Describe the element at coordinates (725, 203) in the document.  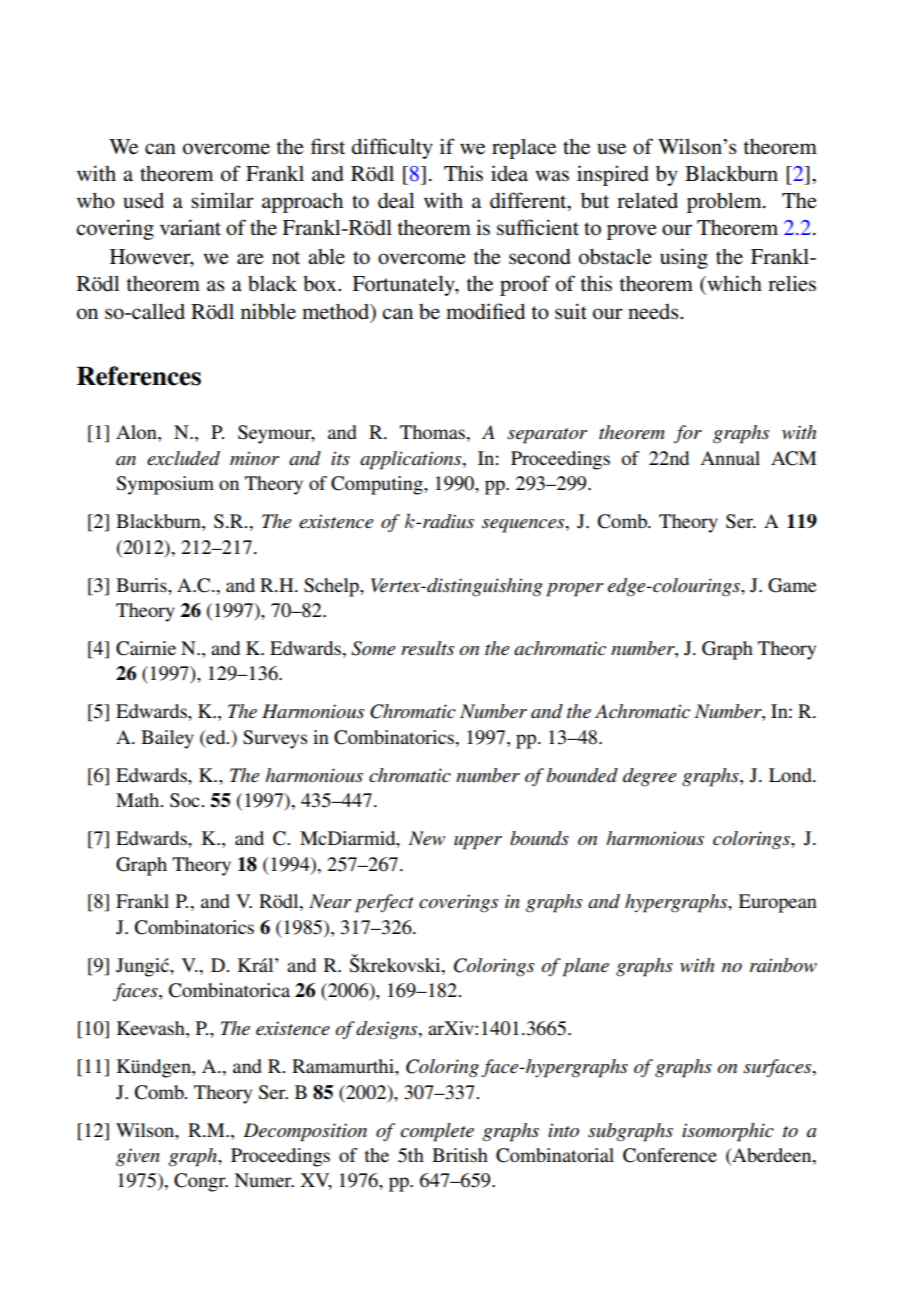
I see `problem` at that location.
